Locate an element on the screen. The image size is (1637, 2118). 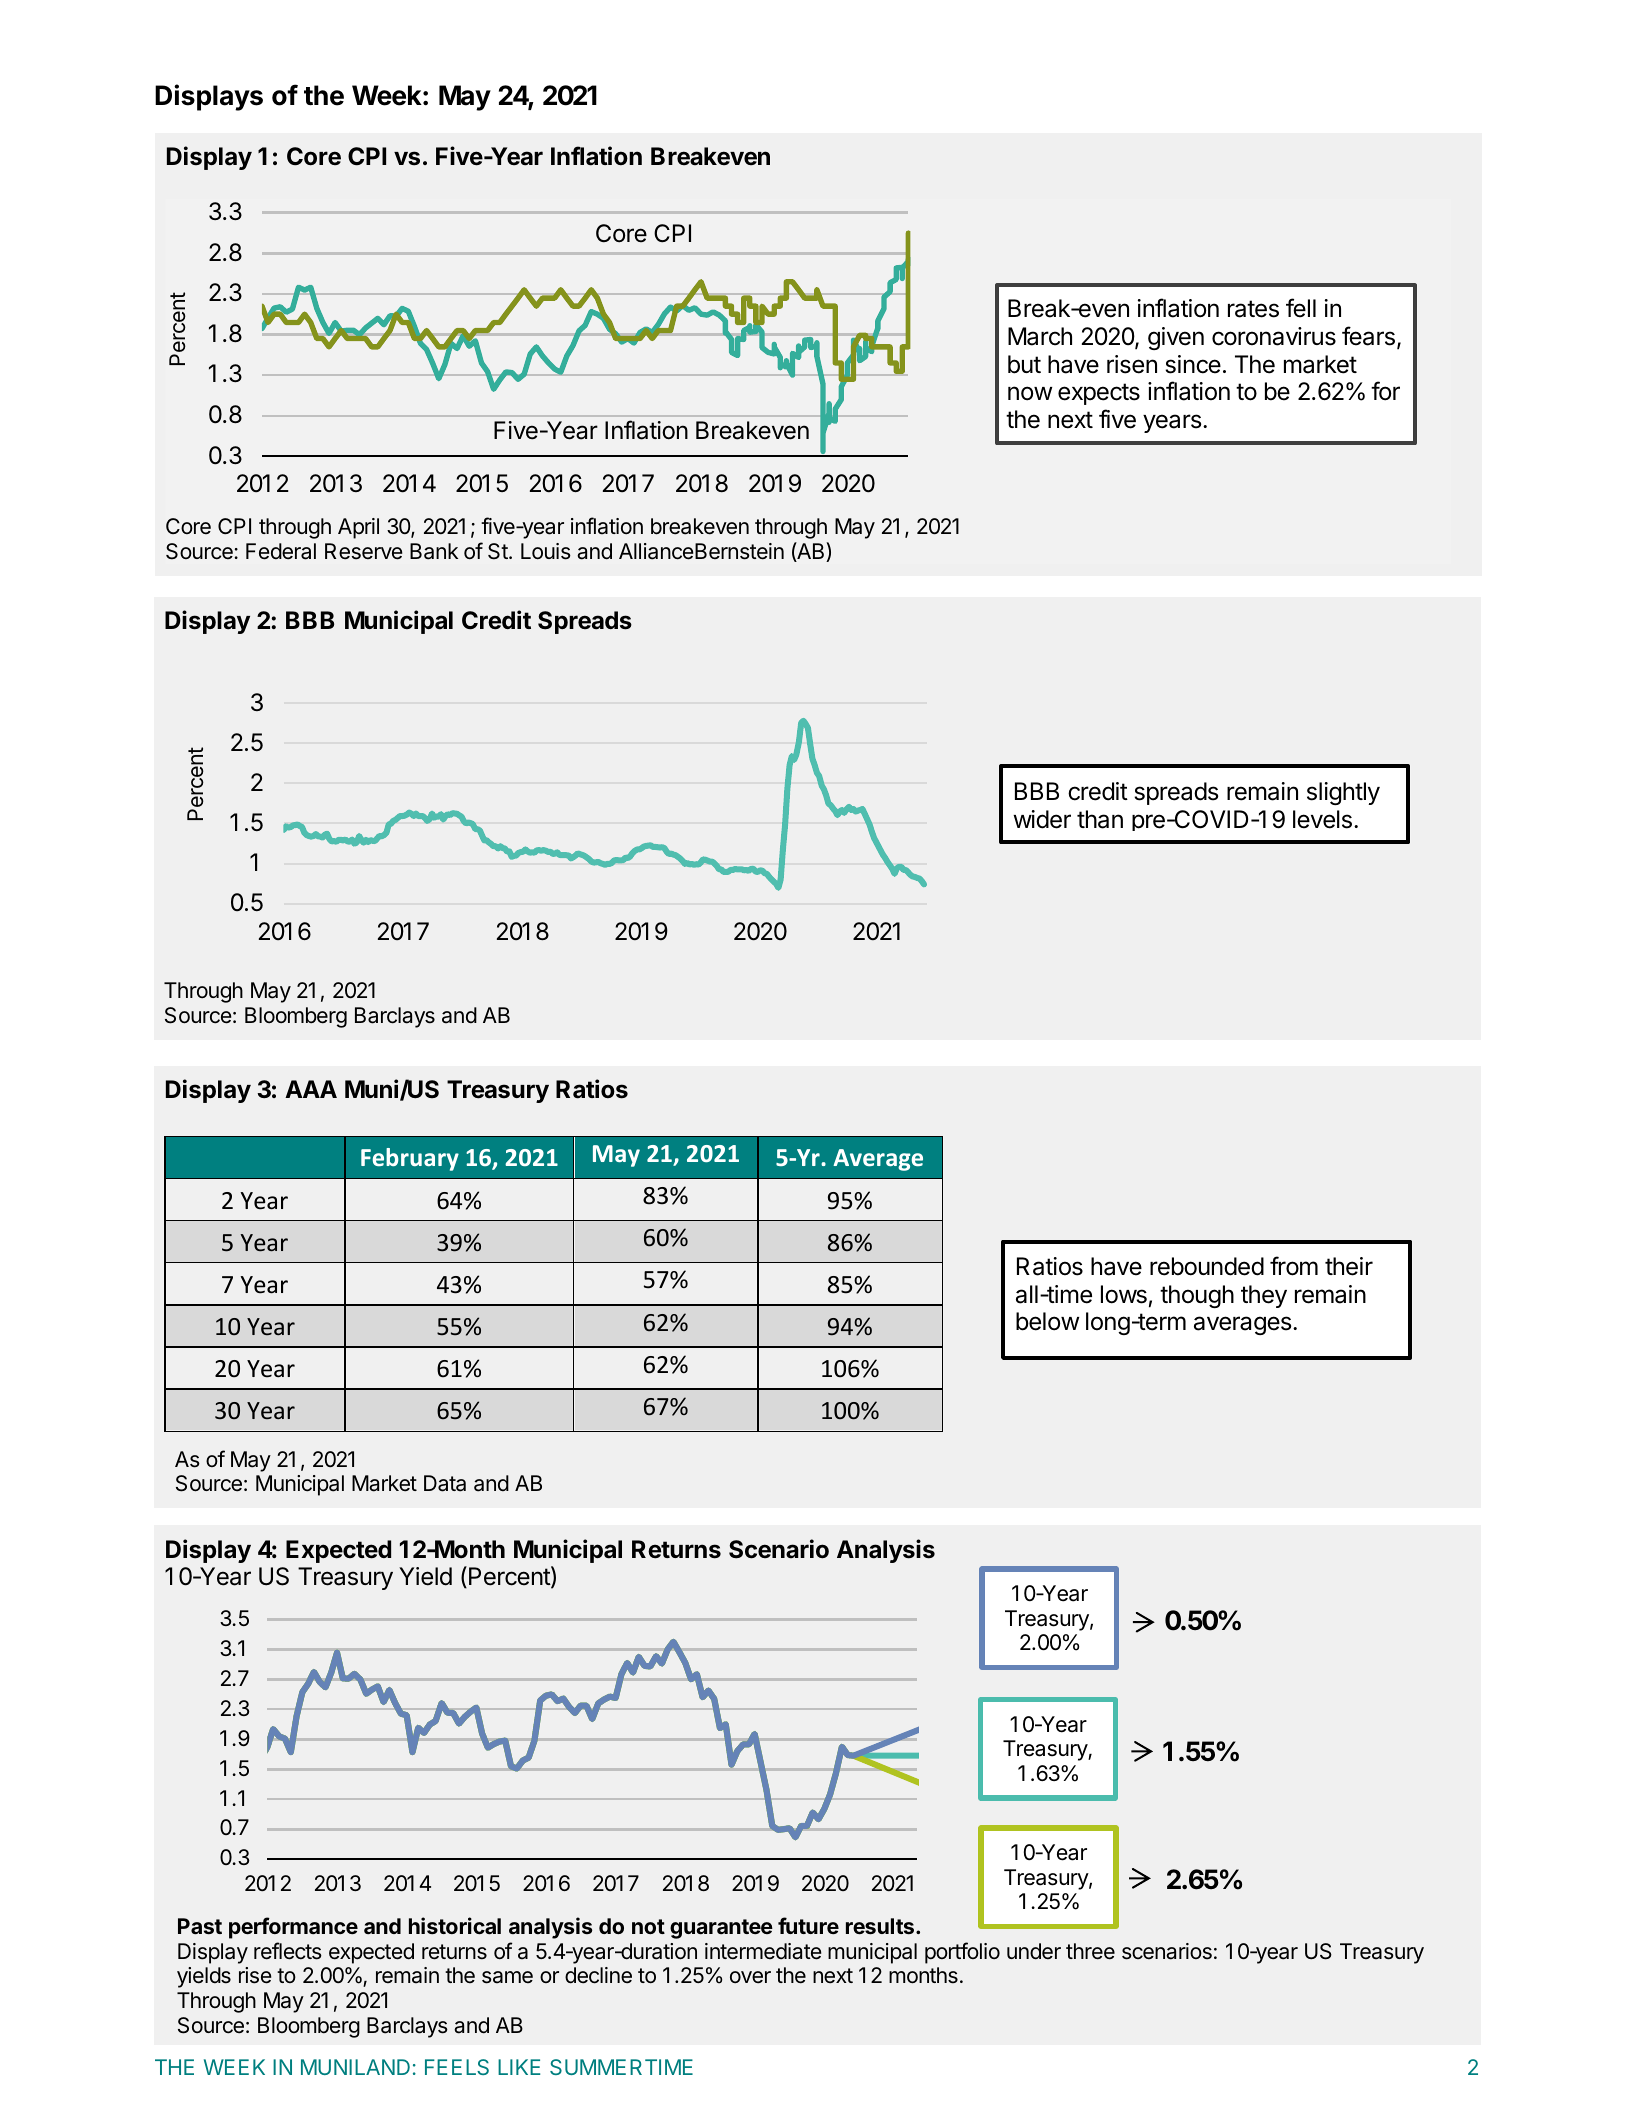
over is located at coordinates (750, 1977).
